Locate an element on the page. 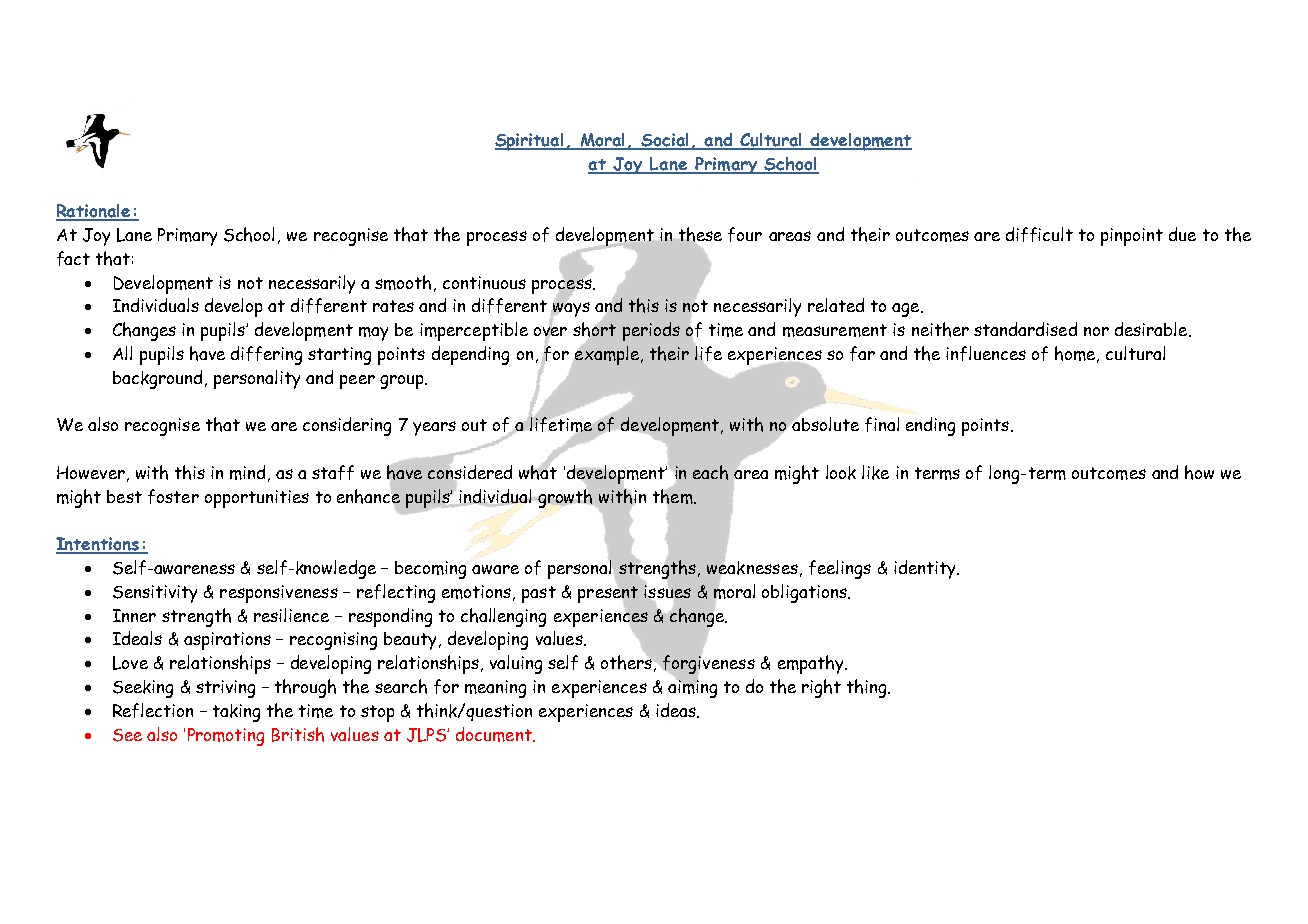 This document has height=924, width=1308. ideas is located at coordinates (677, 710).
